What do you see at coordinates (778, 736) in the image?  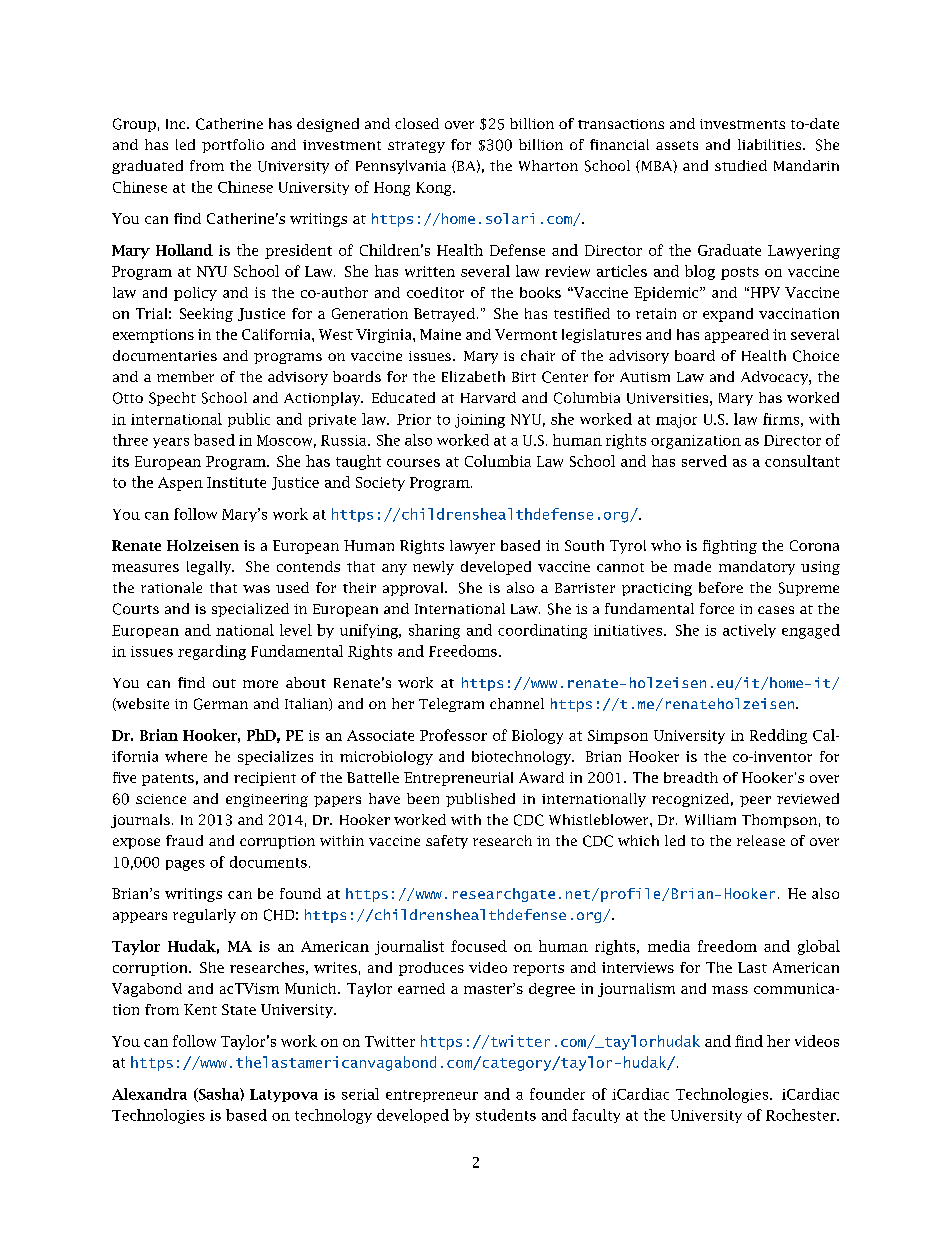 I see `Redding` at bounding box center [778, 736].
